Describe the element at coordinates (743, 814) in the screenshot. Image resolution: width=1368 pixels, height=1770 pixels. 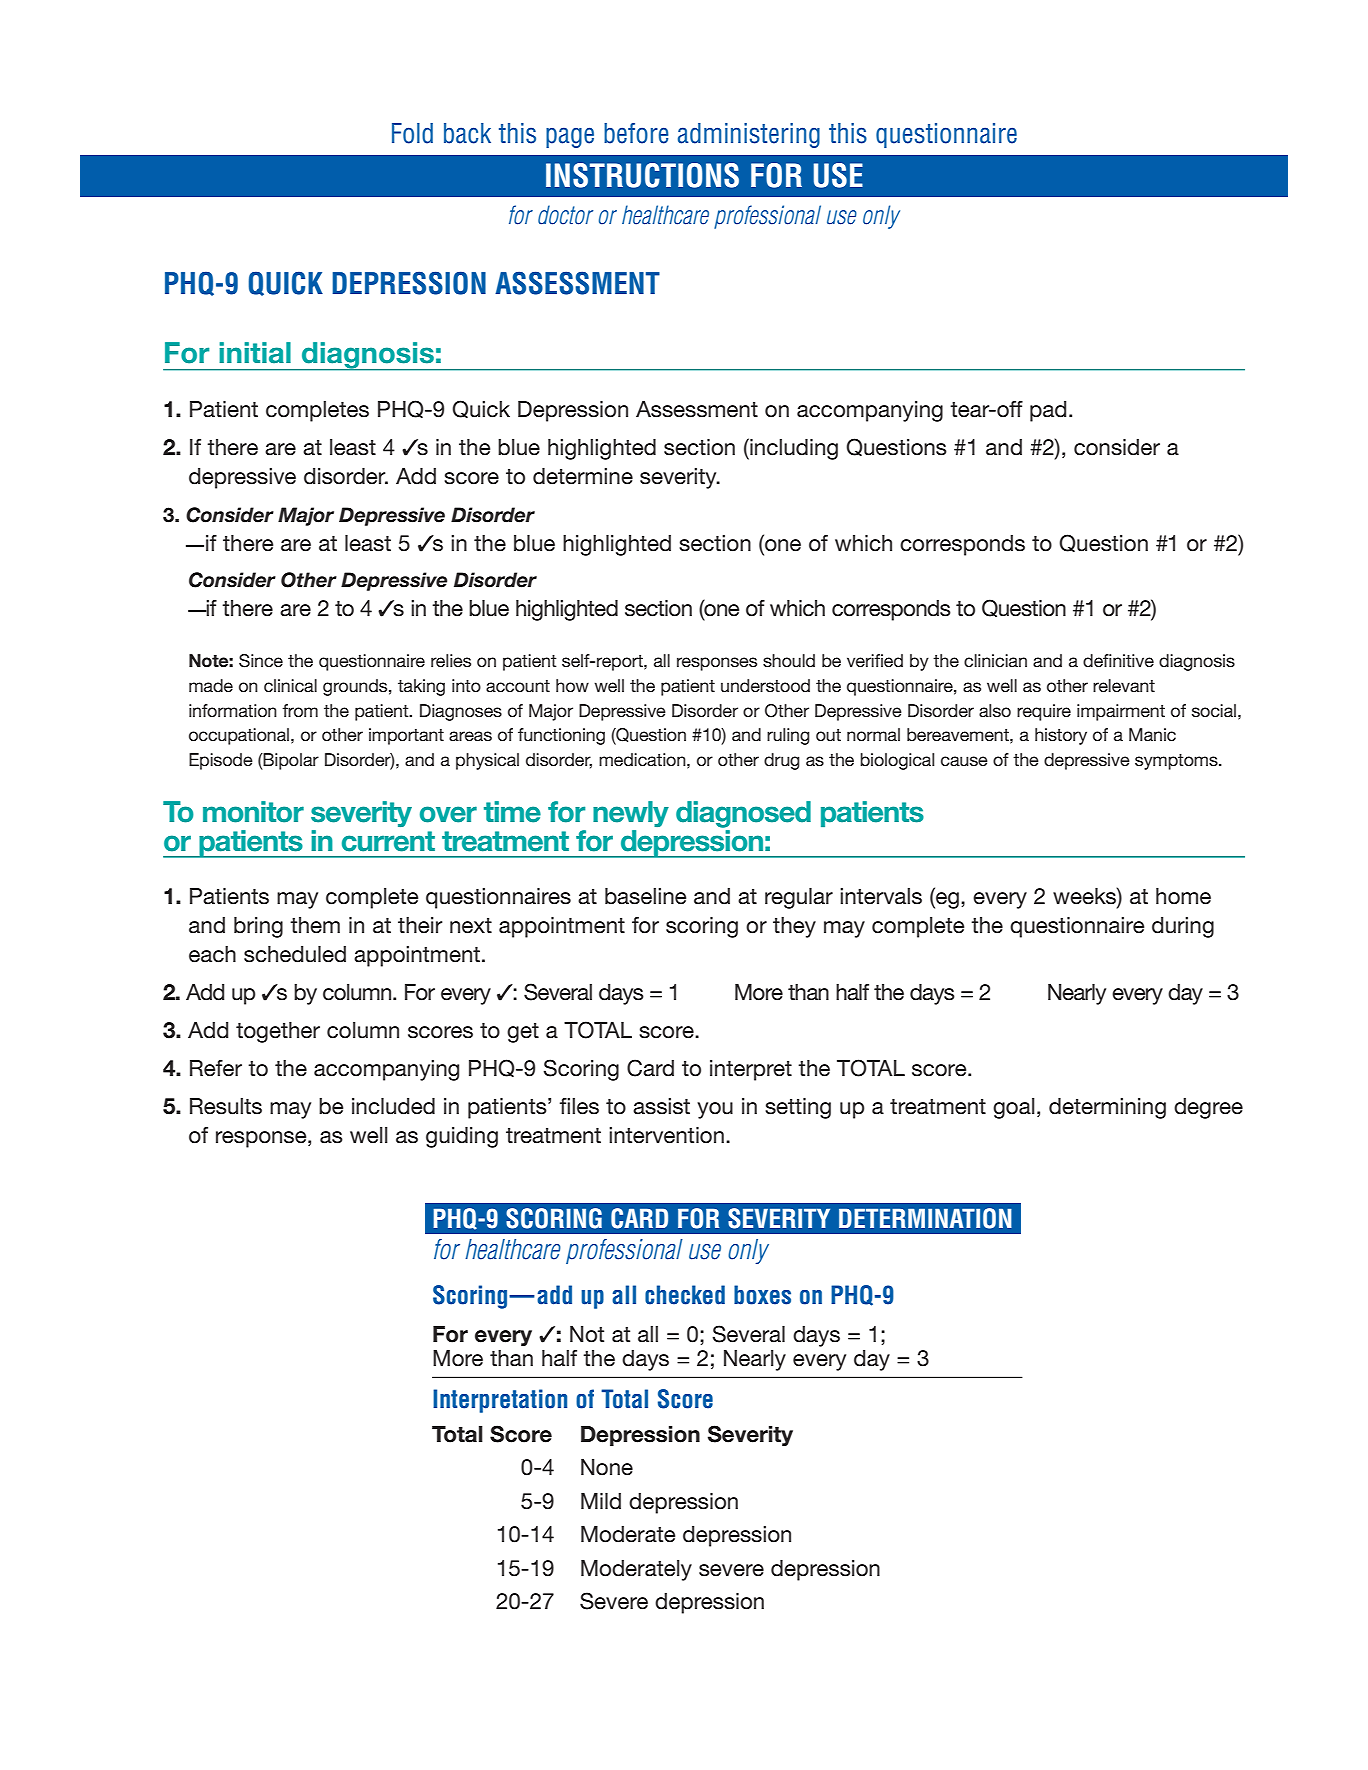
I see `diagnosed` at that location.
